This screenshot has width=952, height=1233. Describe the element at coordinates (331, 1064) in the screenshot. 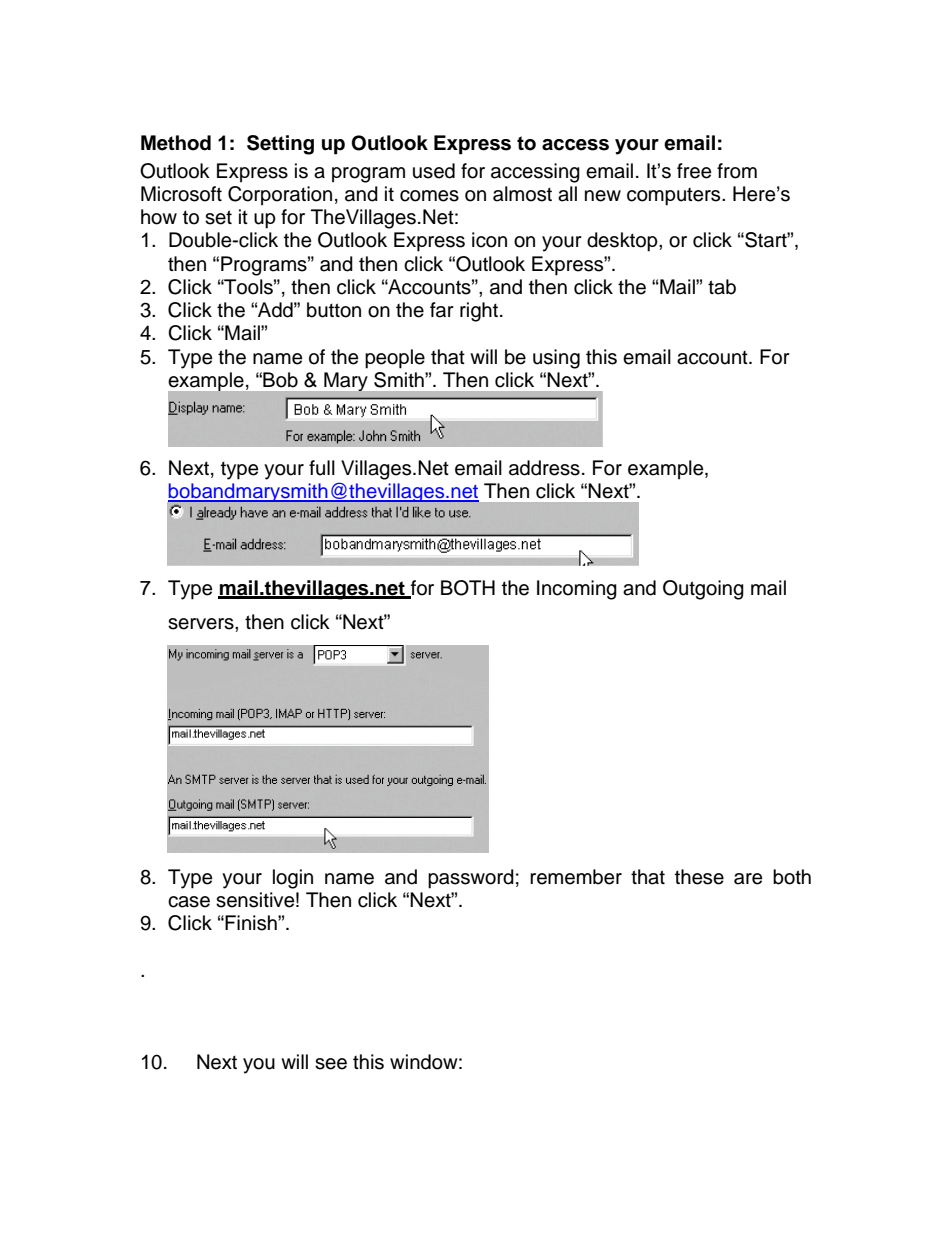

I see `see` at that location.
